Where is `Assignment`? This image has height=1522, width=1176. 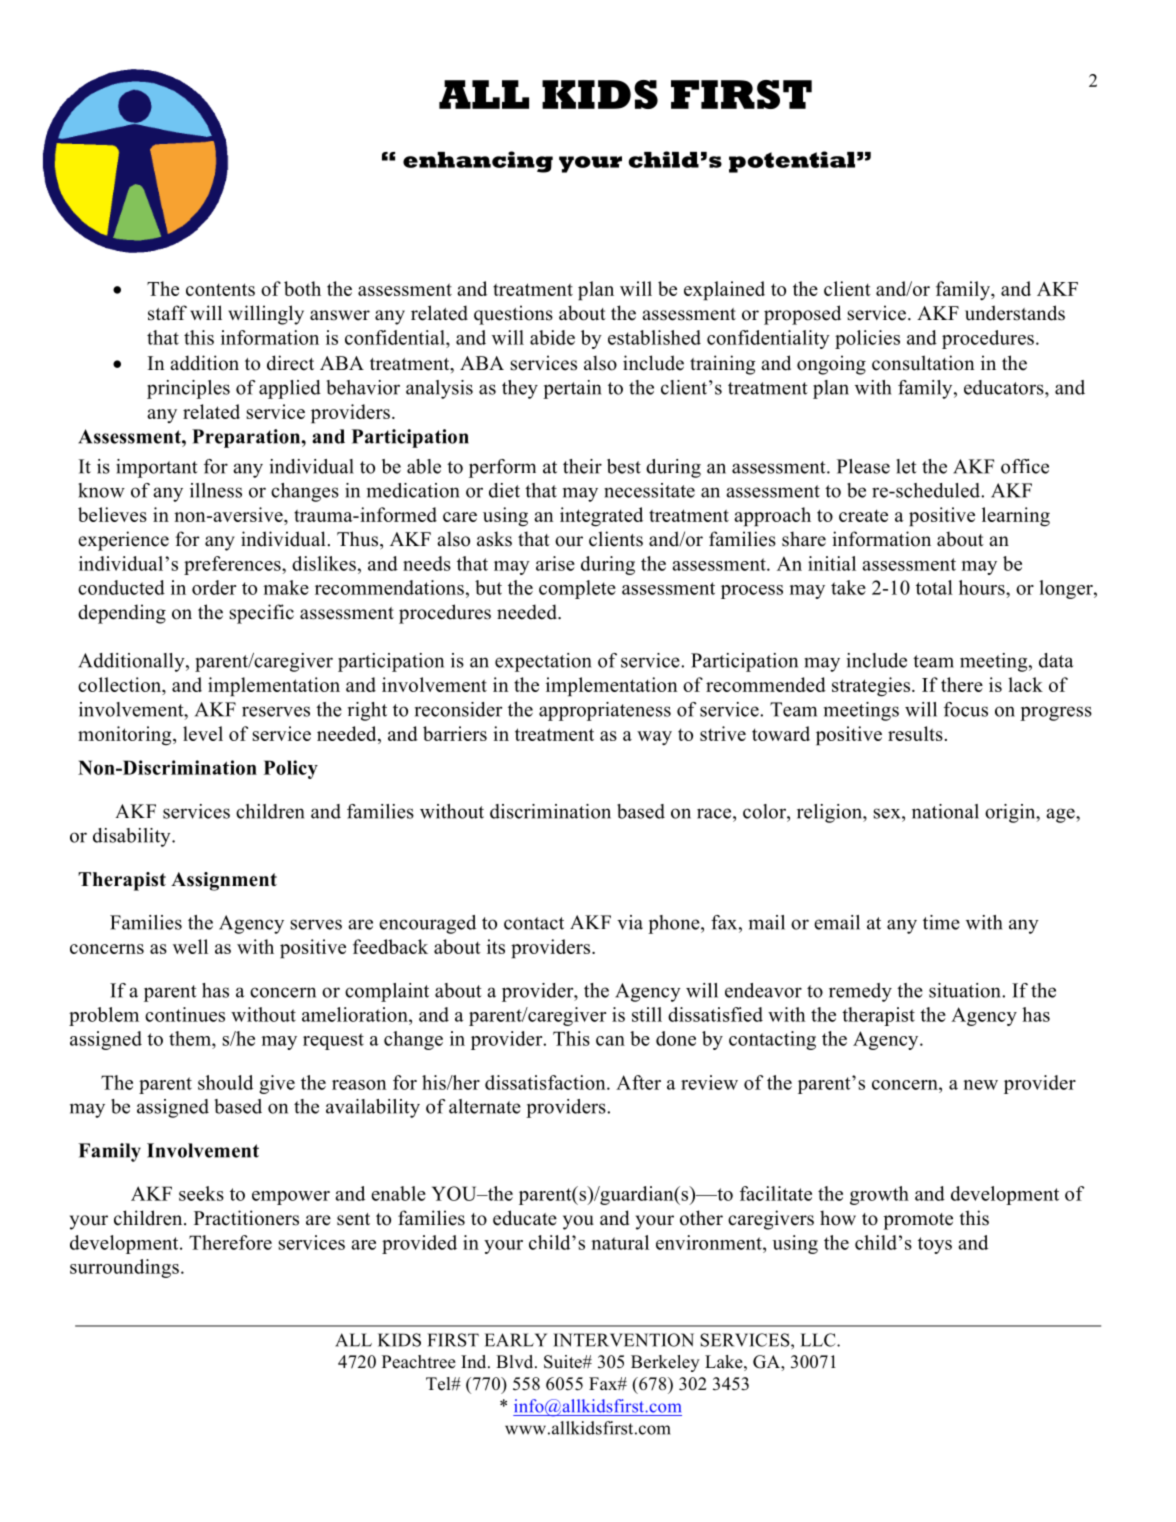 Assignment is located at coordinates (224, 881).
